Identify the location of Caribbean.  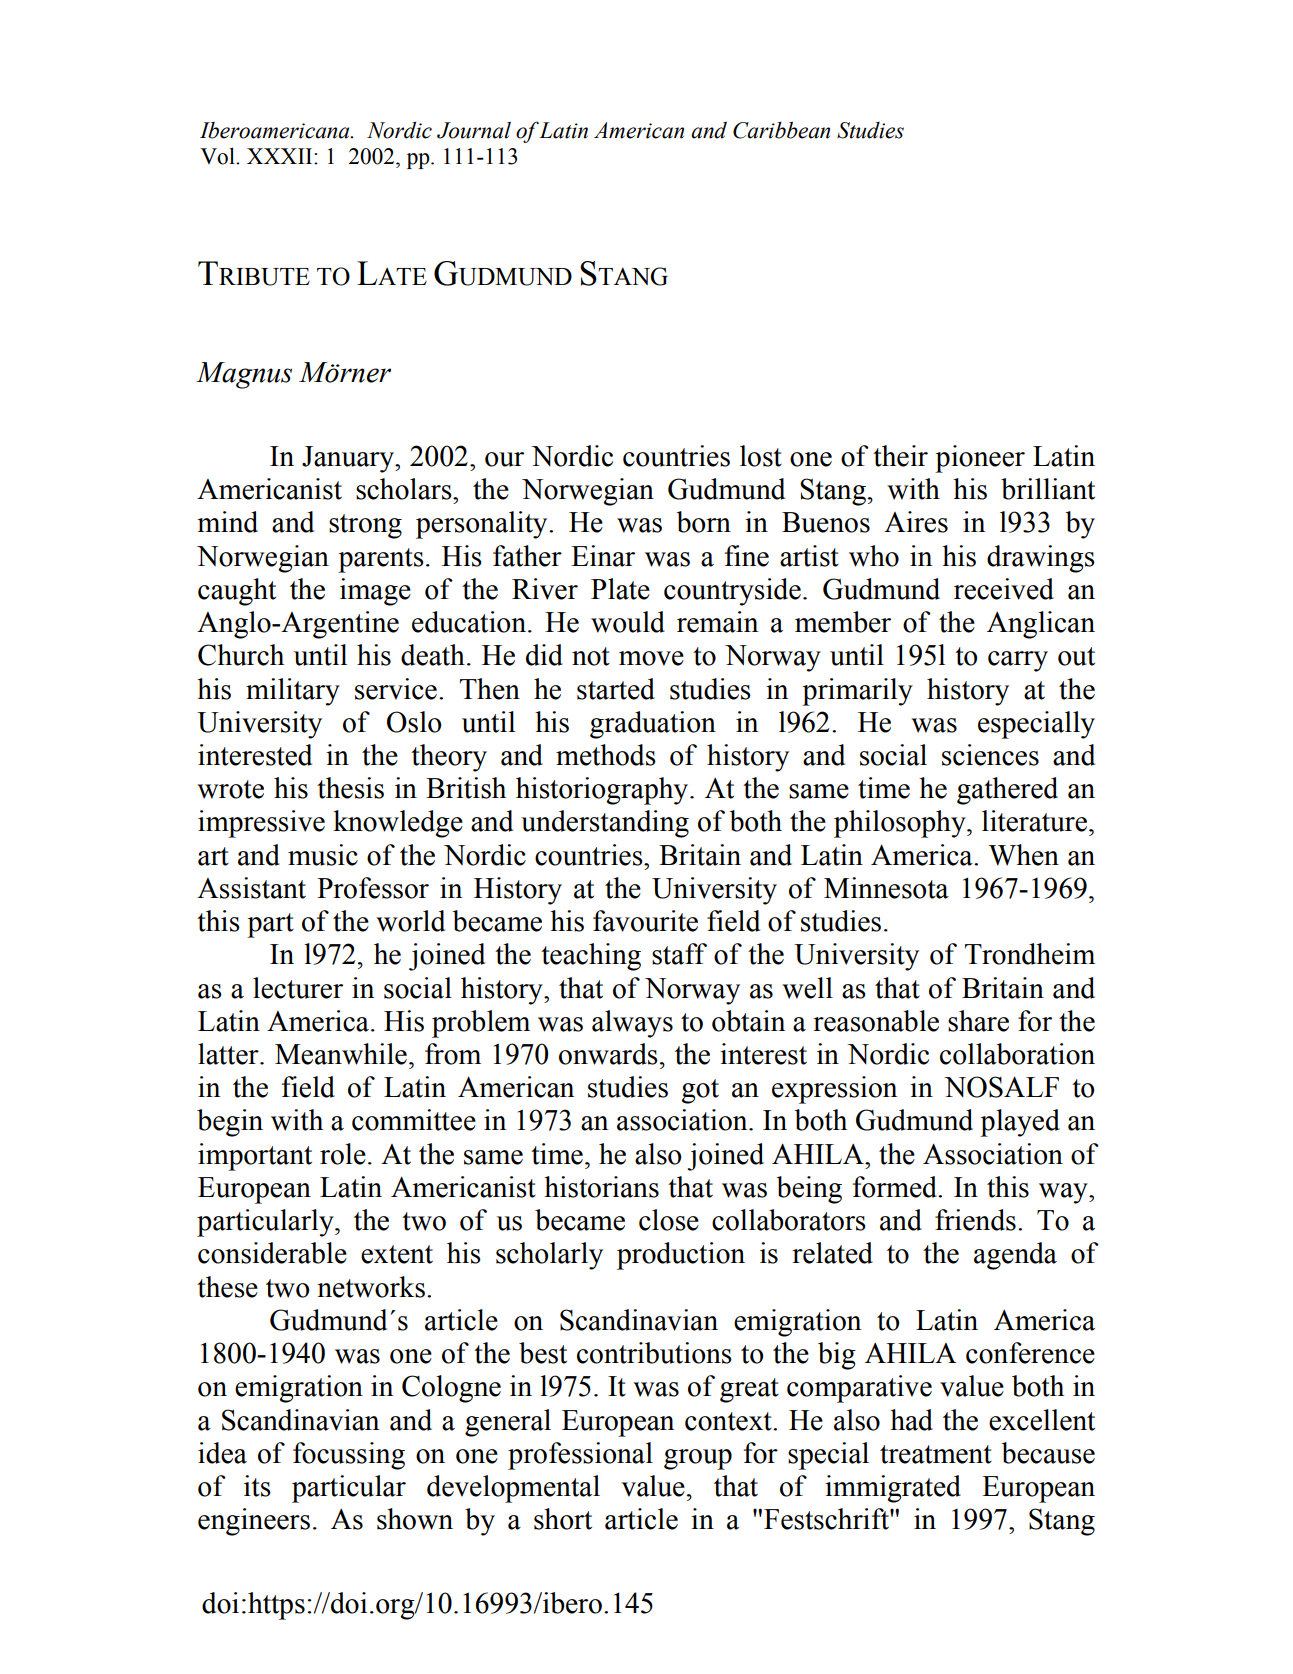
(781, 130).
